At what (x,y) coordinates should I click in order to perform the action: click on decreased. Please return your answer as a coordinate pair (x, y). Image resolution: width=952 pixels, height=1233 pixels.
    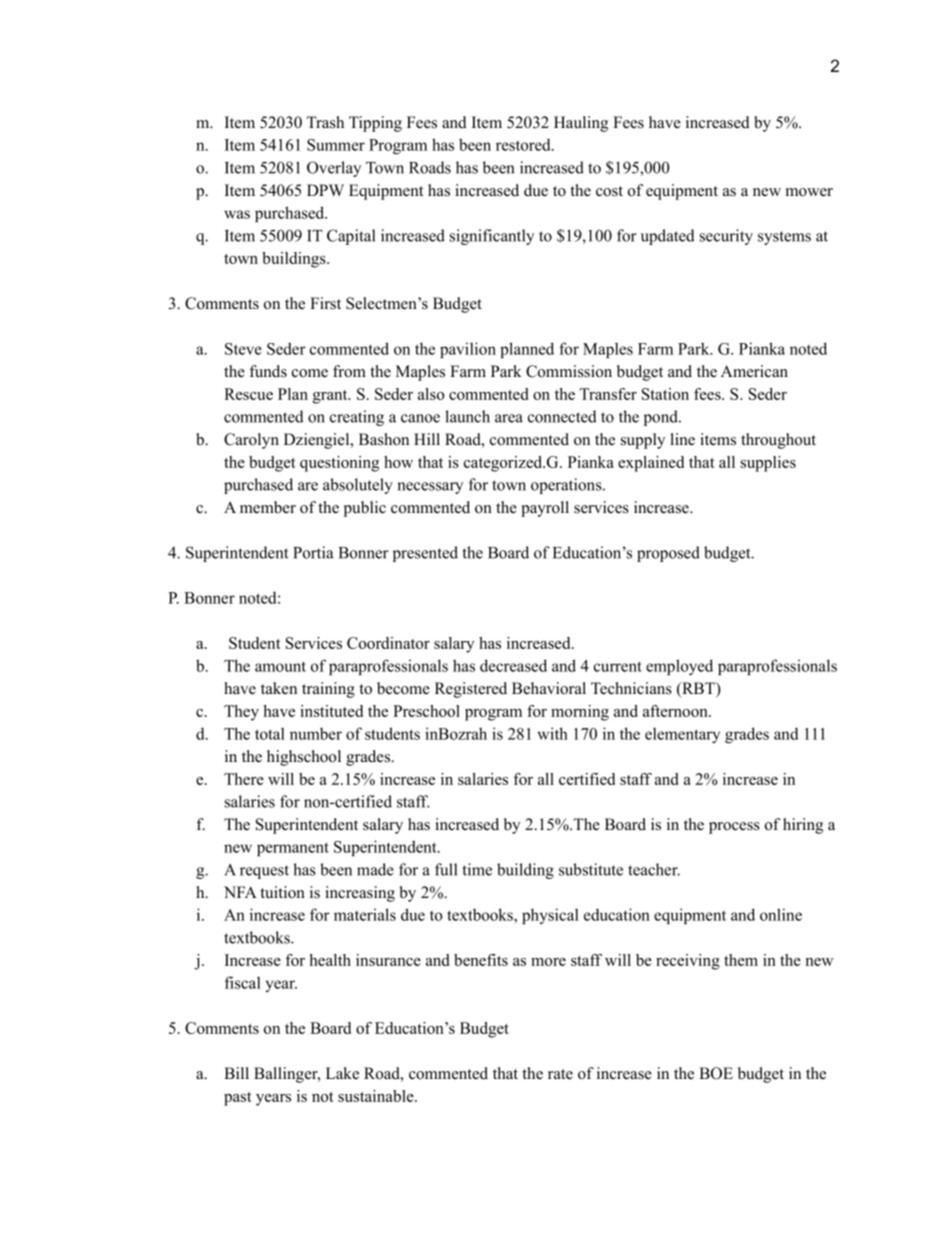
    Looking at the image, I should click on (513, 665).
